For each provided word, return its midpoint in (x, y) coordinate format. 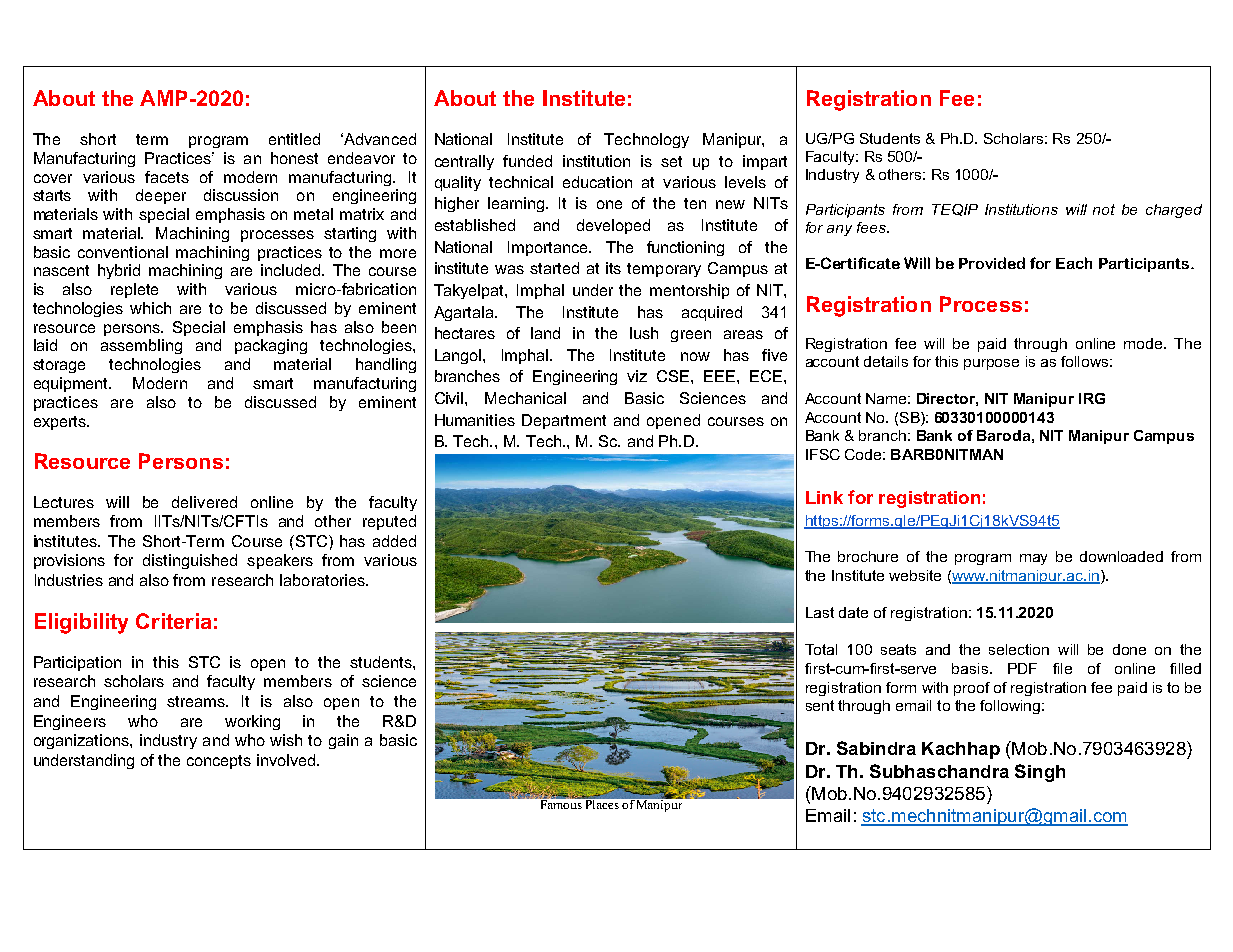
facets (167, 177)
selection (1019, 649)
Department (564, 421)
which (150, 308)
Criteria (173, 621)
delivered (204, 502)
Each (1074, 263)
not (1104, 209)
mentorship (689, 291)
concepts (219, 762)
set (671, 161)
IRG (1092, 398)
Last (820, 612)
